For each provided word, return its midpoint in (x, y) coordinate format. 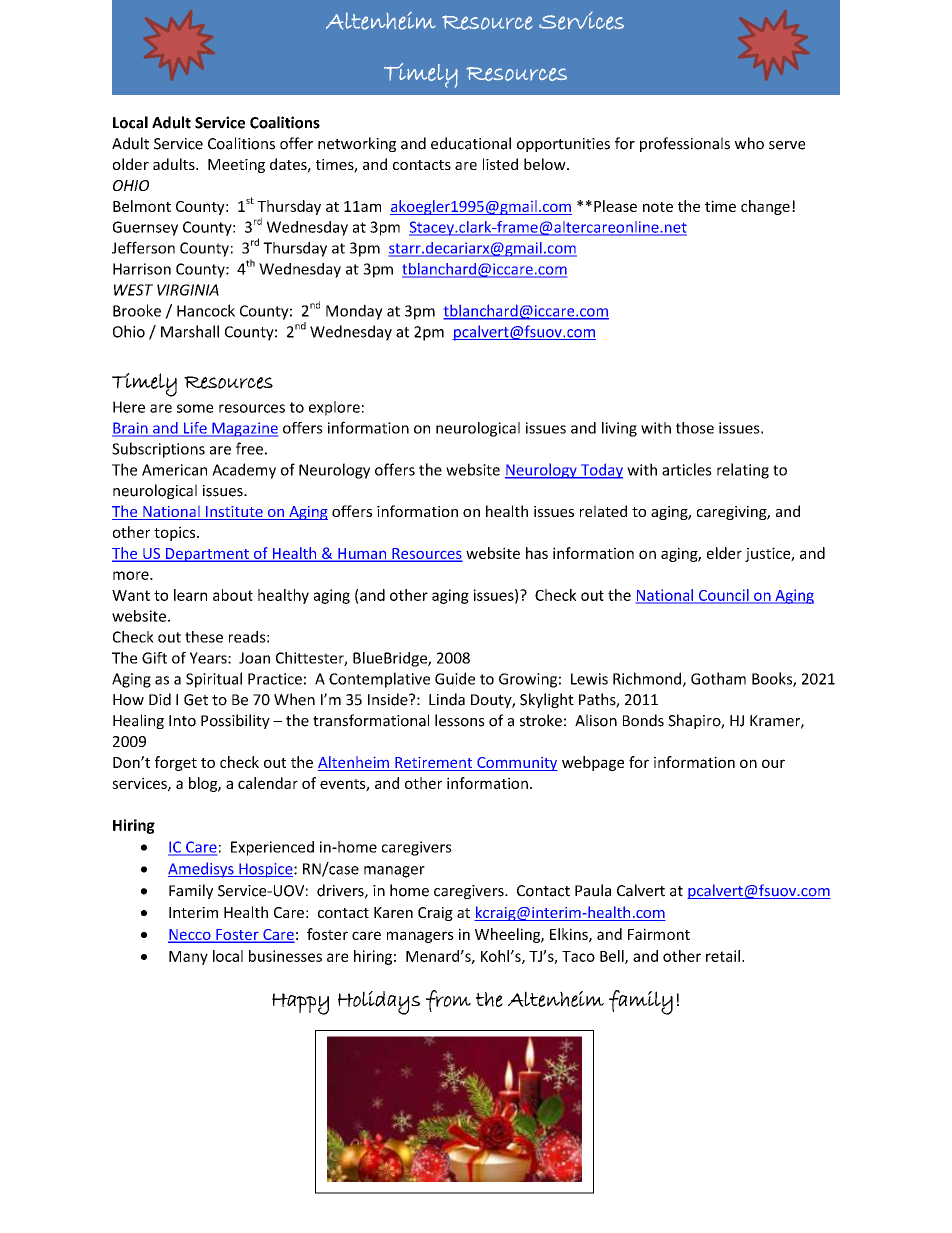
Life (195, 429)
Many (188, 958)
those (695, 428)
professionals (685, 144)
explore (334, 408)
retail (723, 956)
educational (471, 143)
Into (182, 721)
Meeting (236, 166)
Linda (447, 699)
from (448, 1001)
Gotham (718, 678)
